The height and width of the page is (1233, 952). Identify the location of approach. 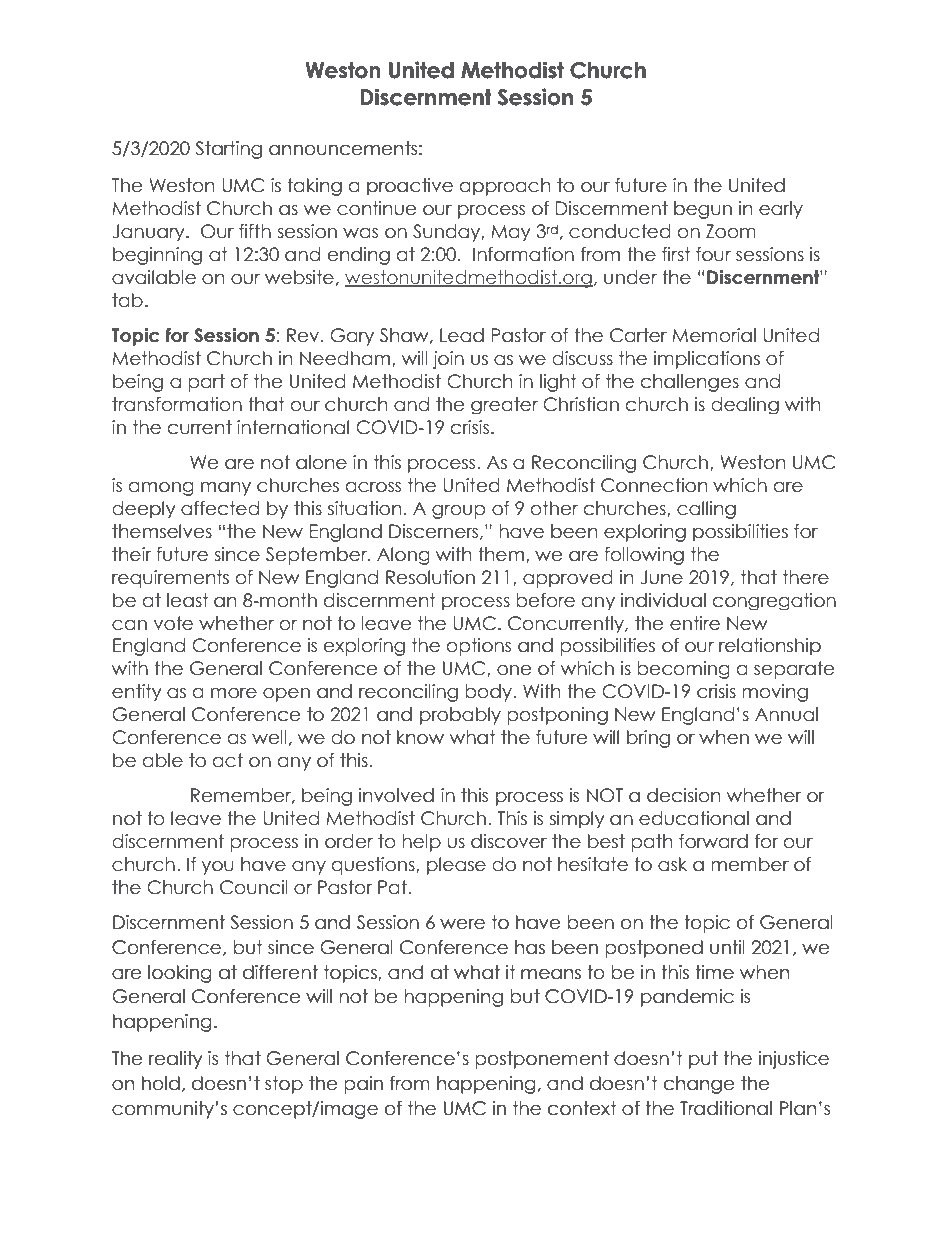
(505, 187).
